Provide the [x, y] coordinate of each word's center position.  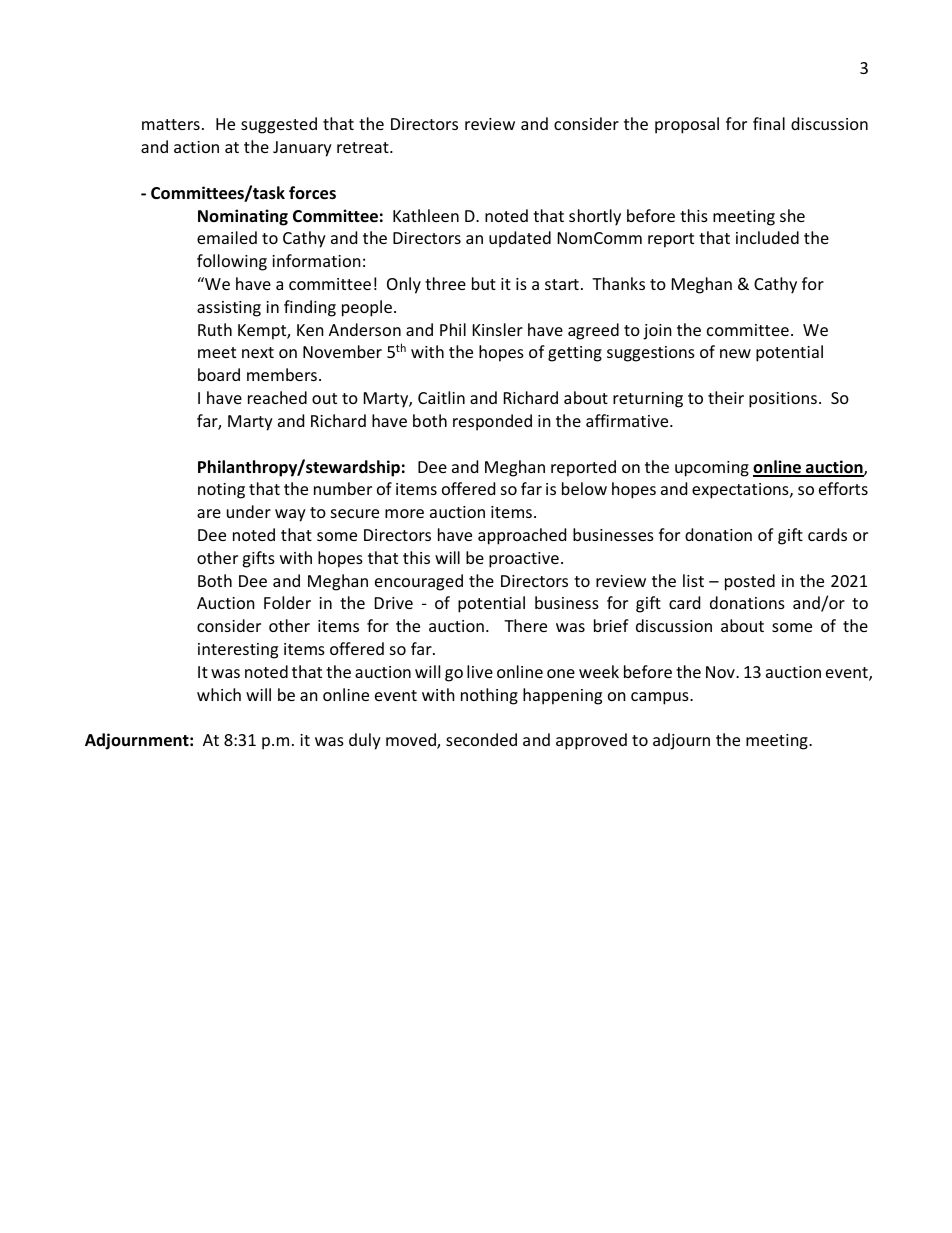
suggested [279, 125]
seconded [481, 739]
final [769, 123]
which [219, 694]
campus [661, 698]
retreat [364, 147]
